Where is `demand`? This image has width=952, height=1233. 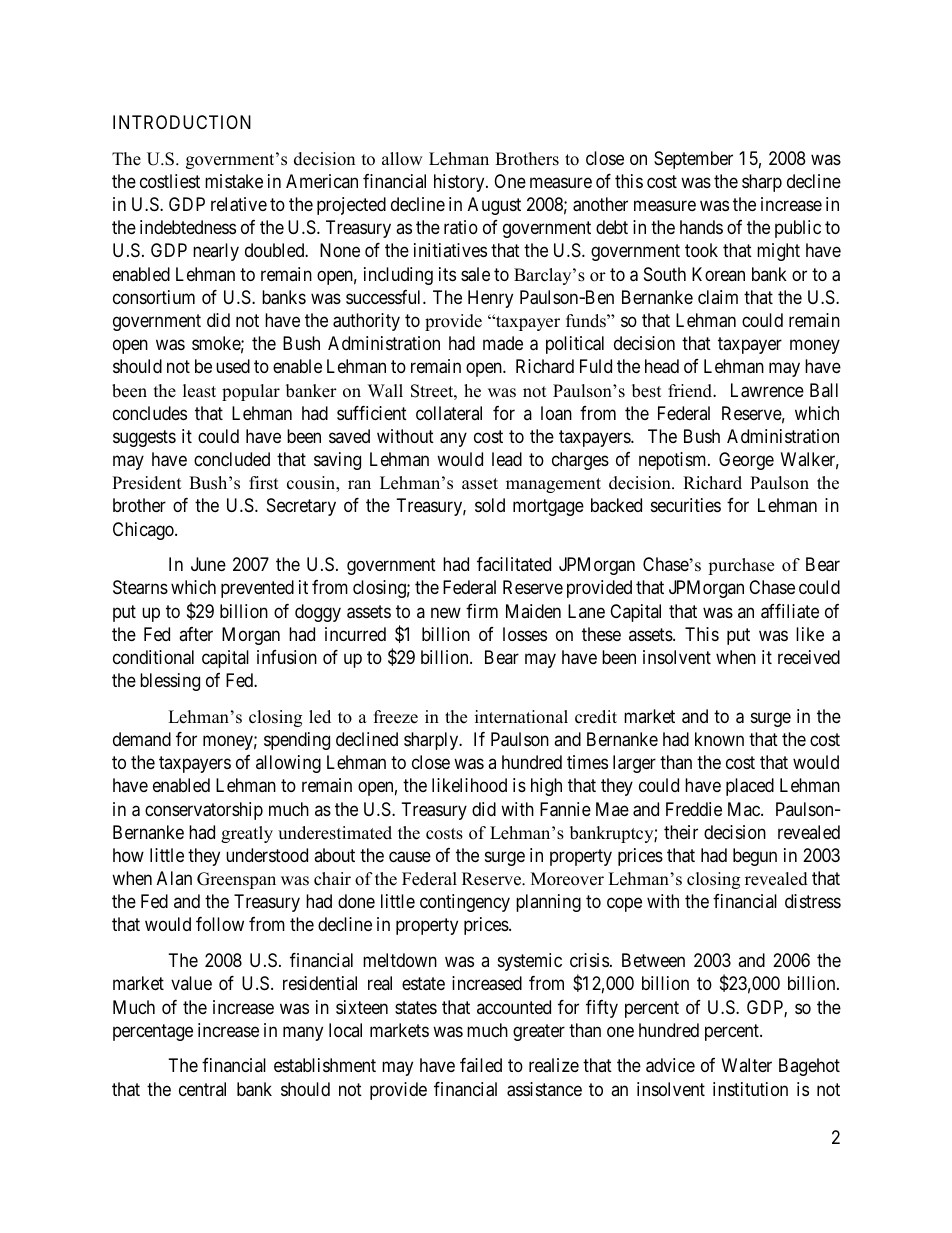
demand is located at coordinates (142, 739).
